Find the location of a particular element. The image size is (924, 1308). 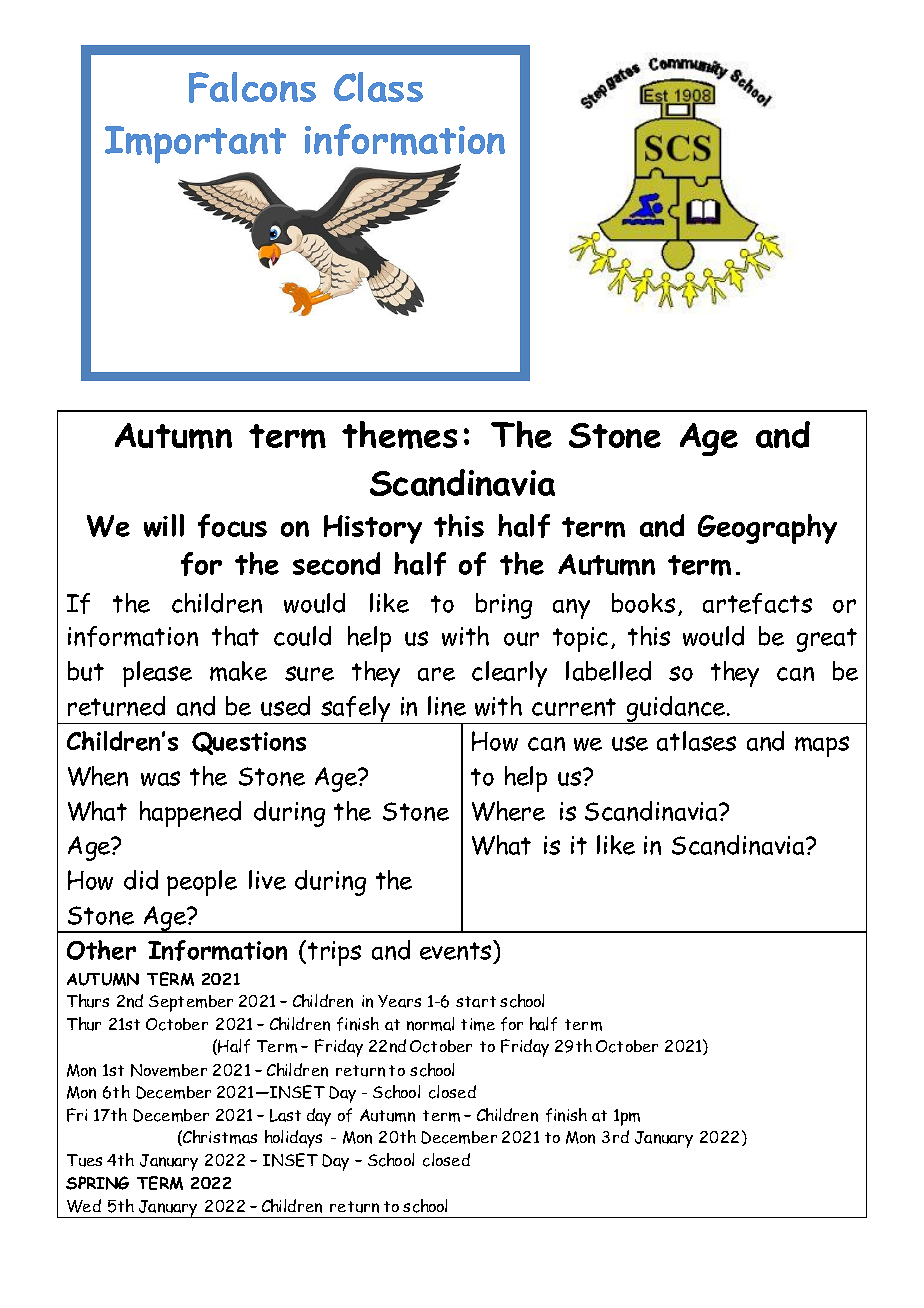

Geography is located at coordinates (767, 529).
